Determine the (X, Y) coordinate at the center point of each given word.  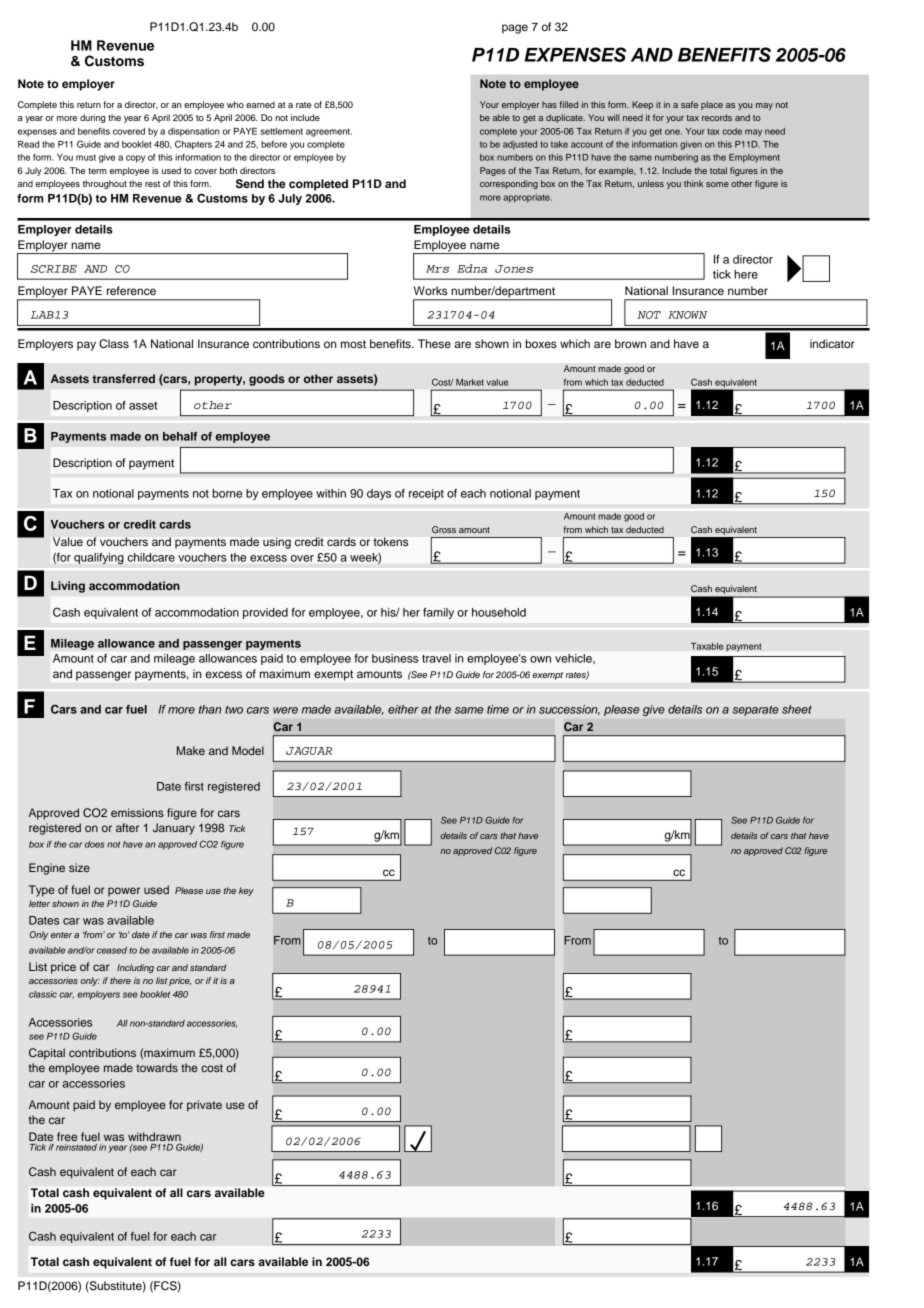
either (403, 709)
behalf (180, 436)
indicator (832, 343)
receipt (426, 494)
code (732, 131)
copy (135, 159)
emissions (137, 812)
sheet (797, 709)
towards (157, 1067)
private (204, 1106)
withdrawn (154, 1138)
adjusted (520, 145)
